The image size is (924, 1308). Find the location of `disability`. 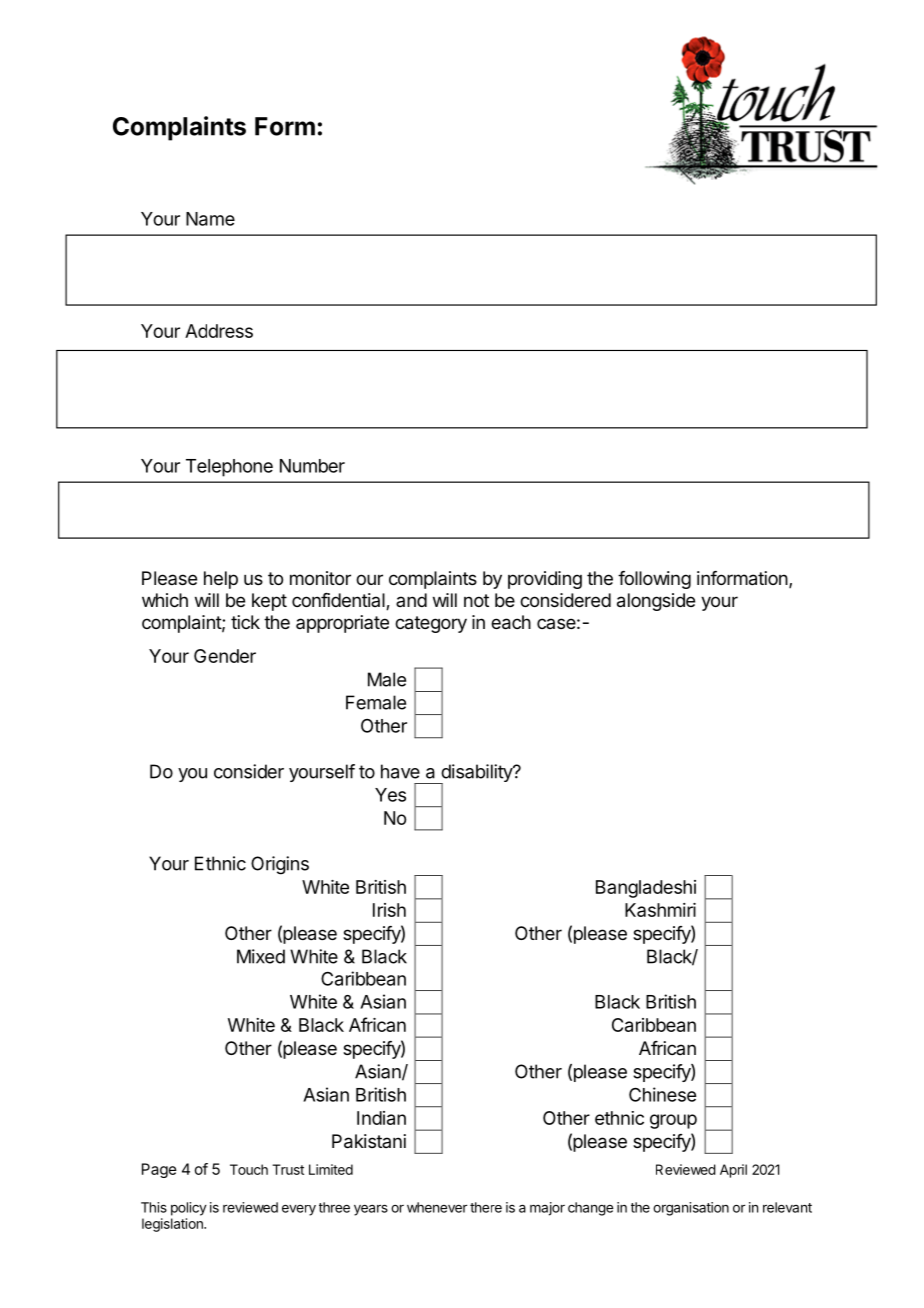

disability is located at coordinates (476, 774).
